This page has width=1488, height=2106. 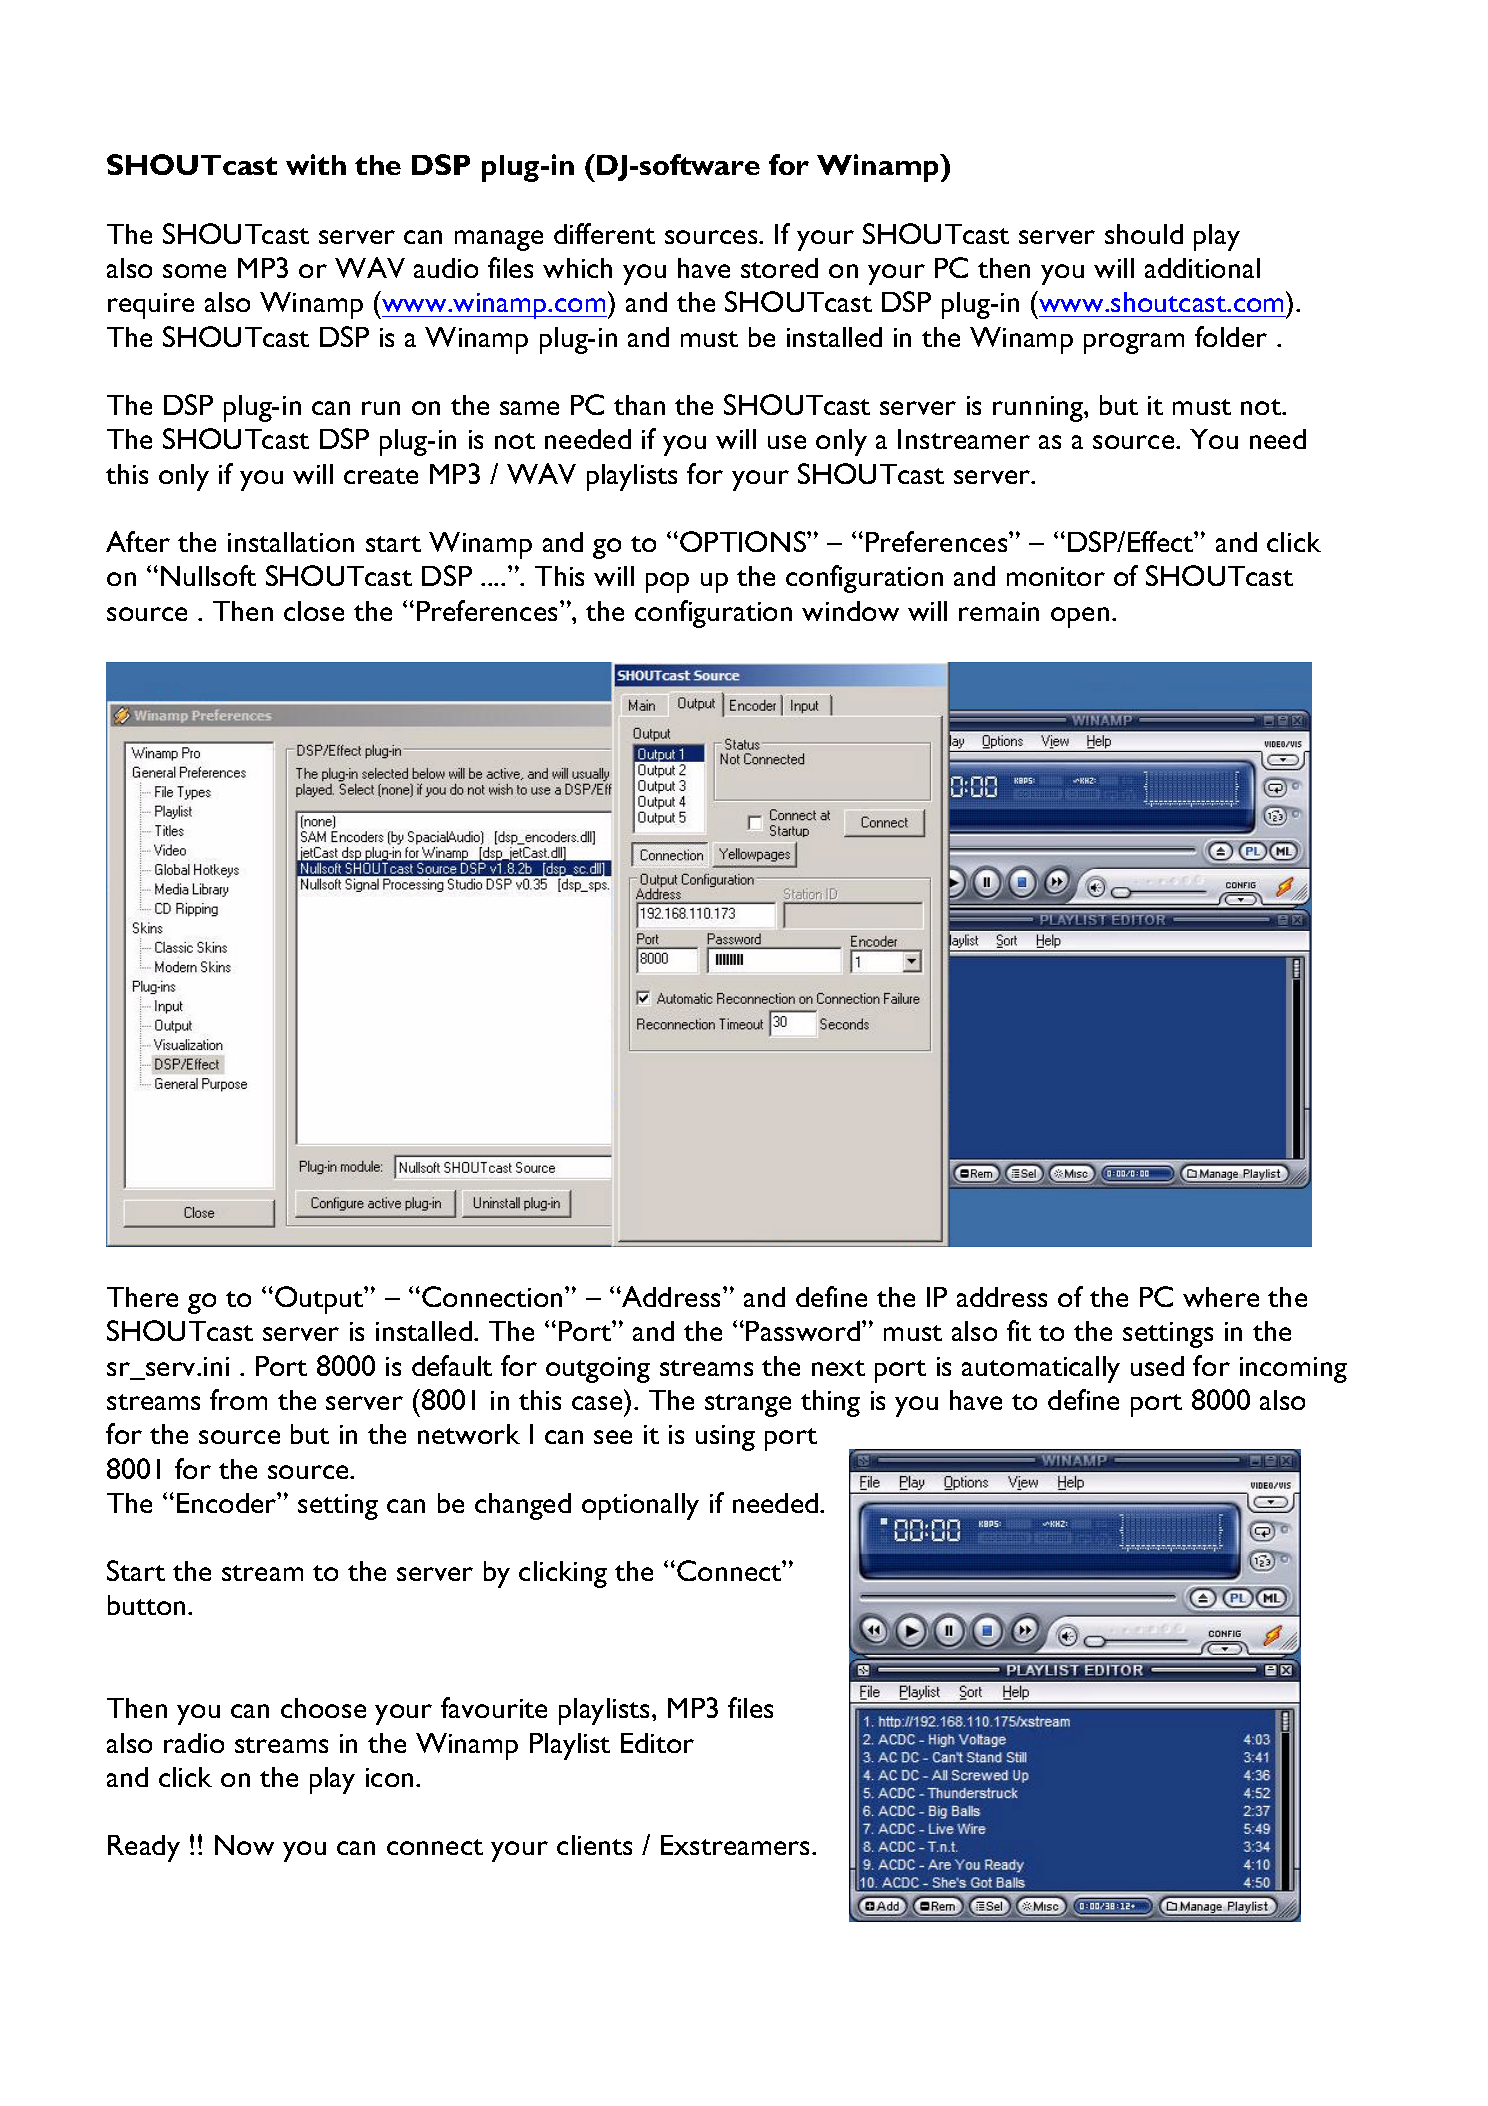 What do you see at coordinates (244, 1845) in the page?
I see `Now` at bounding box center [244, 1845].
